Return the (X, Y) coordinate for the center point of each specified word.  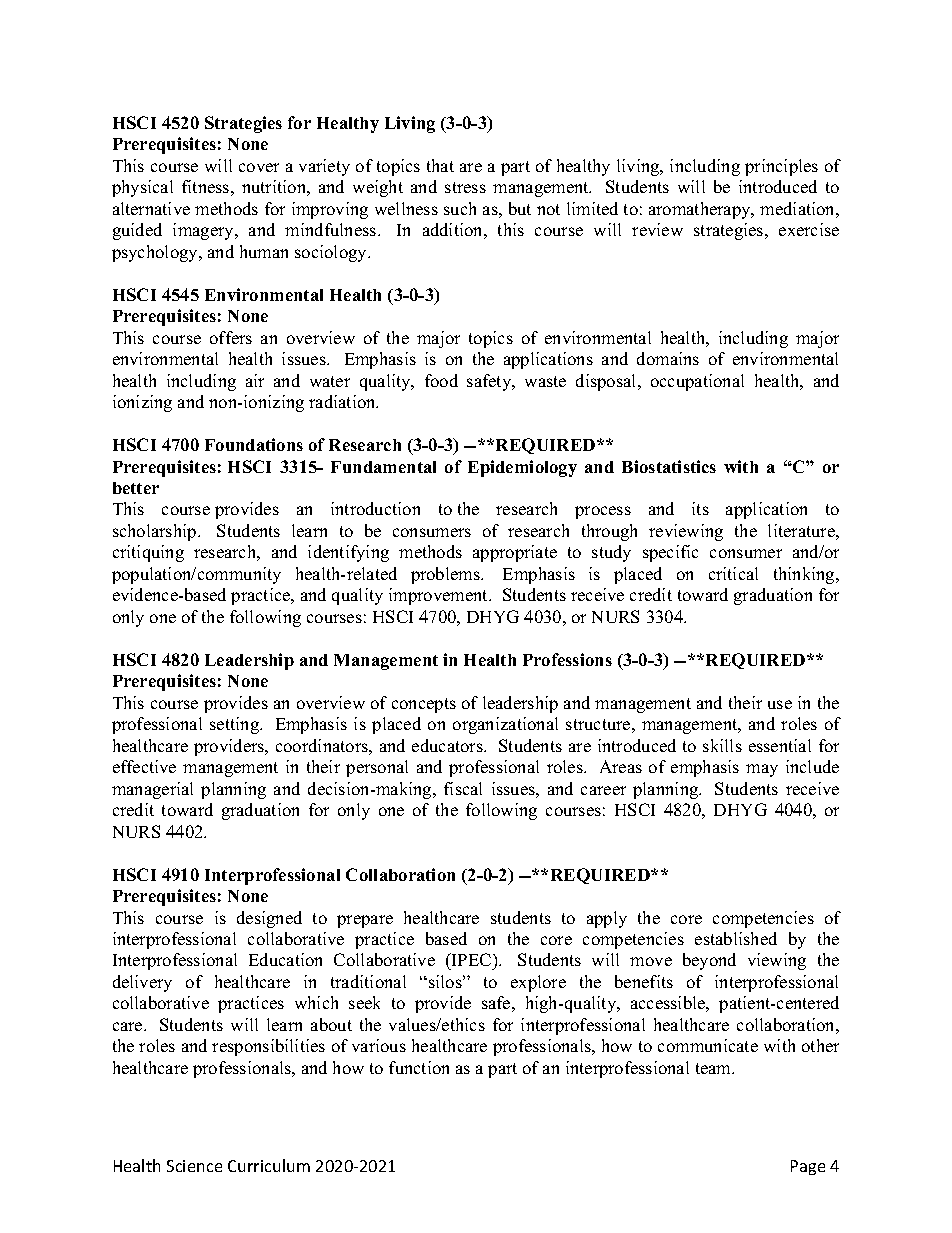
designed (269, 919)
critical (733, 573)
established (736, 938)
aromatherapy (701, 210)
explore (538, 983)
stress (465, 187)
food (441, 380)
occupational (697, 382)
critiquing (148, 553)
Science (194, 1166)
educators (448, 745)
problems (446, 575)
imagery (204, 231)
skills (722, 745)
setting (235, 725)
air (255, 380)
